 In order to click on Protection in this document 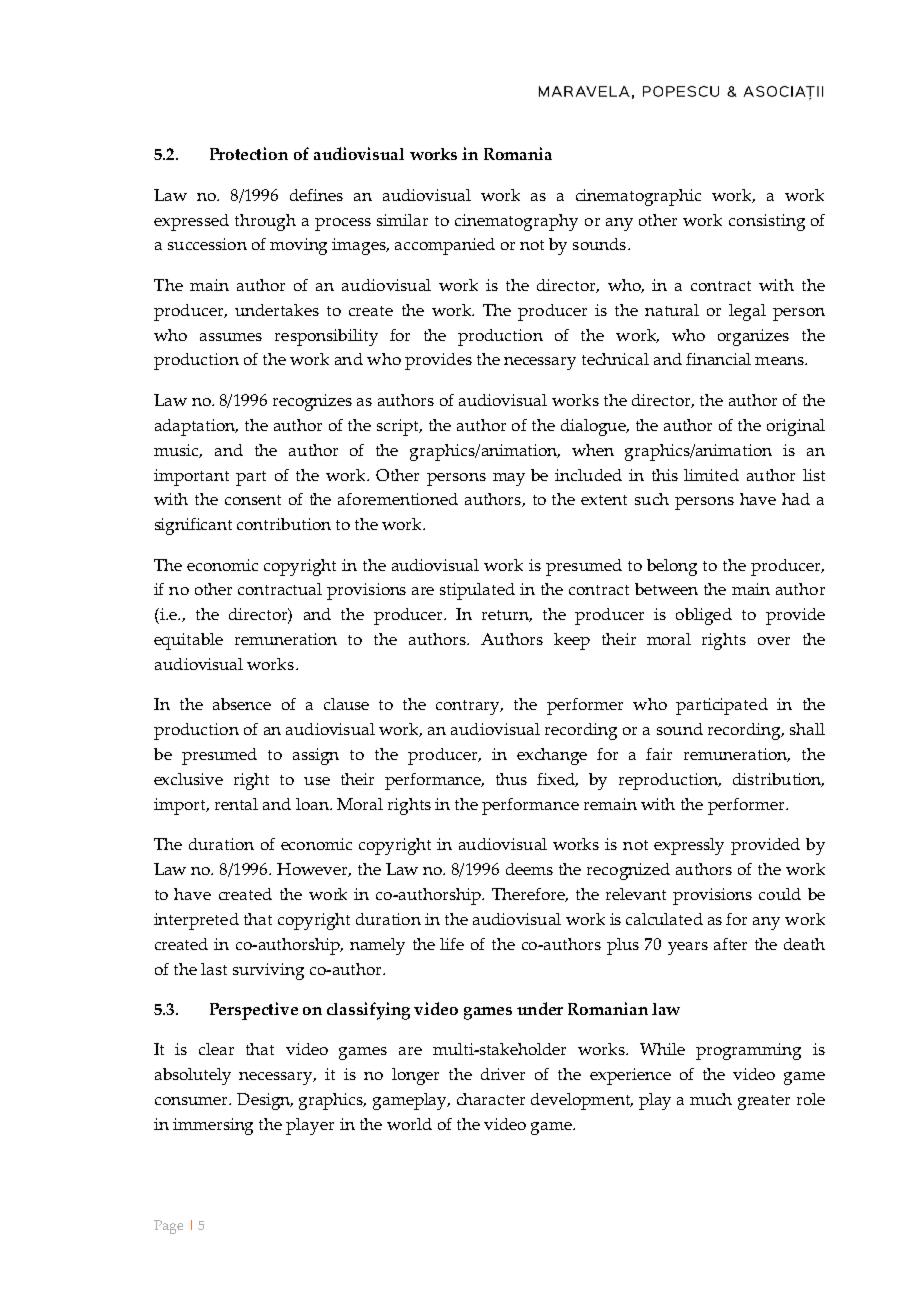, I will do `click(249, 153)`.
